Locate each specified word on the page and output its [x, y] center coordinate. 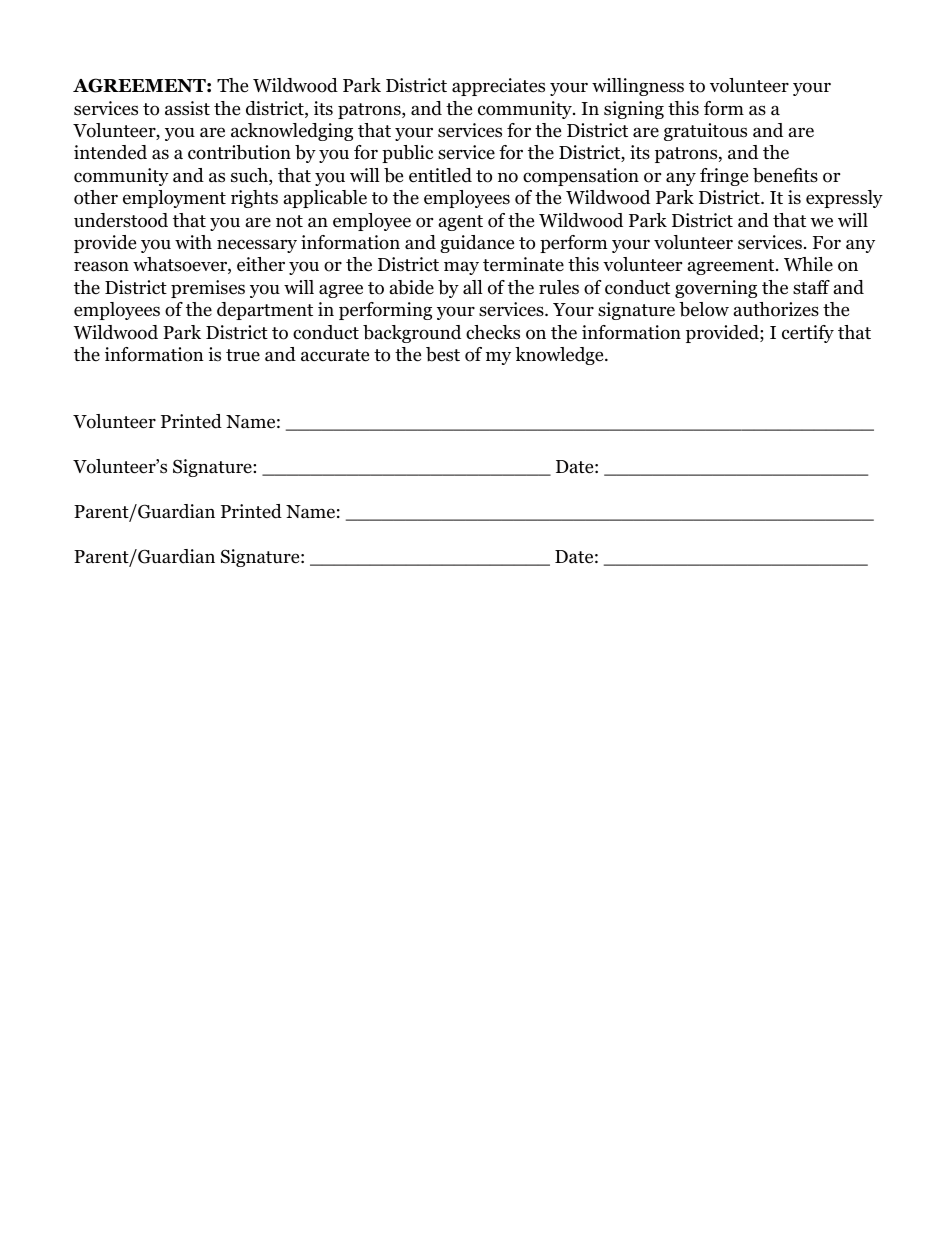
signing [634, 110]
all [473, 287]
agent [461, 223]
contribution [239, 152]
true [243, 355]
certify [808, 334]
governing [716, 289]
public [407, 154]
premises [208, 289]
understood [121, 220]
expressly [844, 199]
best [443, 354]
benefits [785, 175]
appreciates [498, 87]
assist [187, 108]
